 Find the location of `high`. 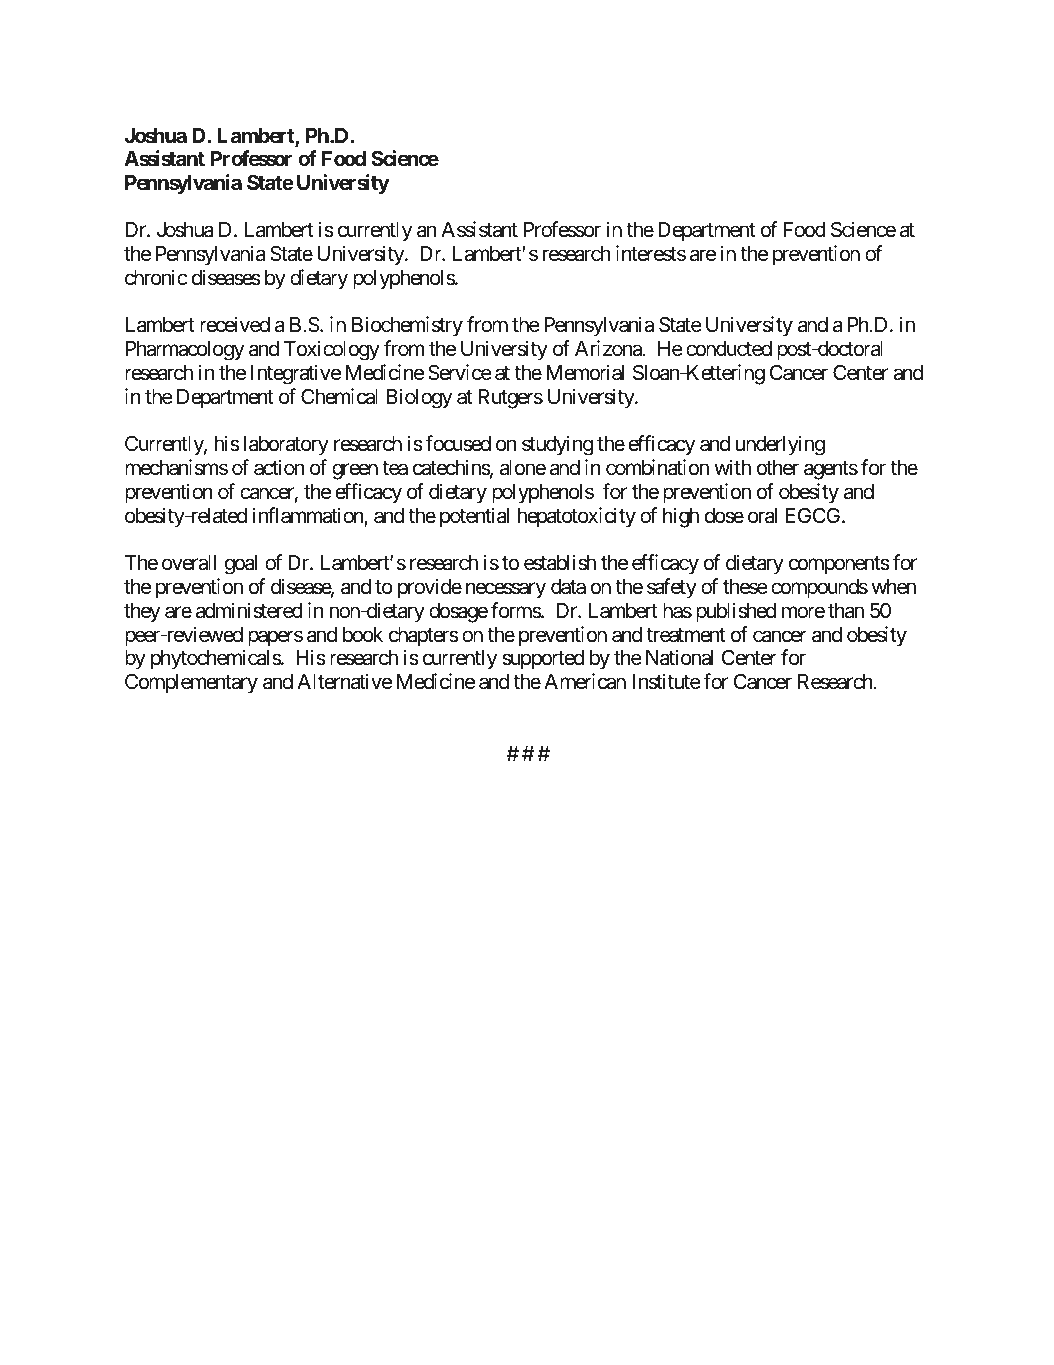

high is located at coordinates (681, 517).
